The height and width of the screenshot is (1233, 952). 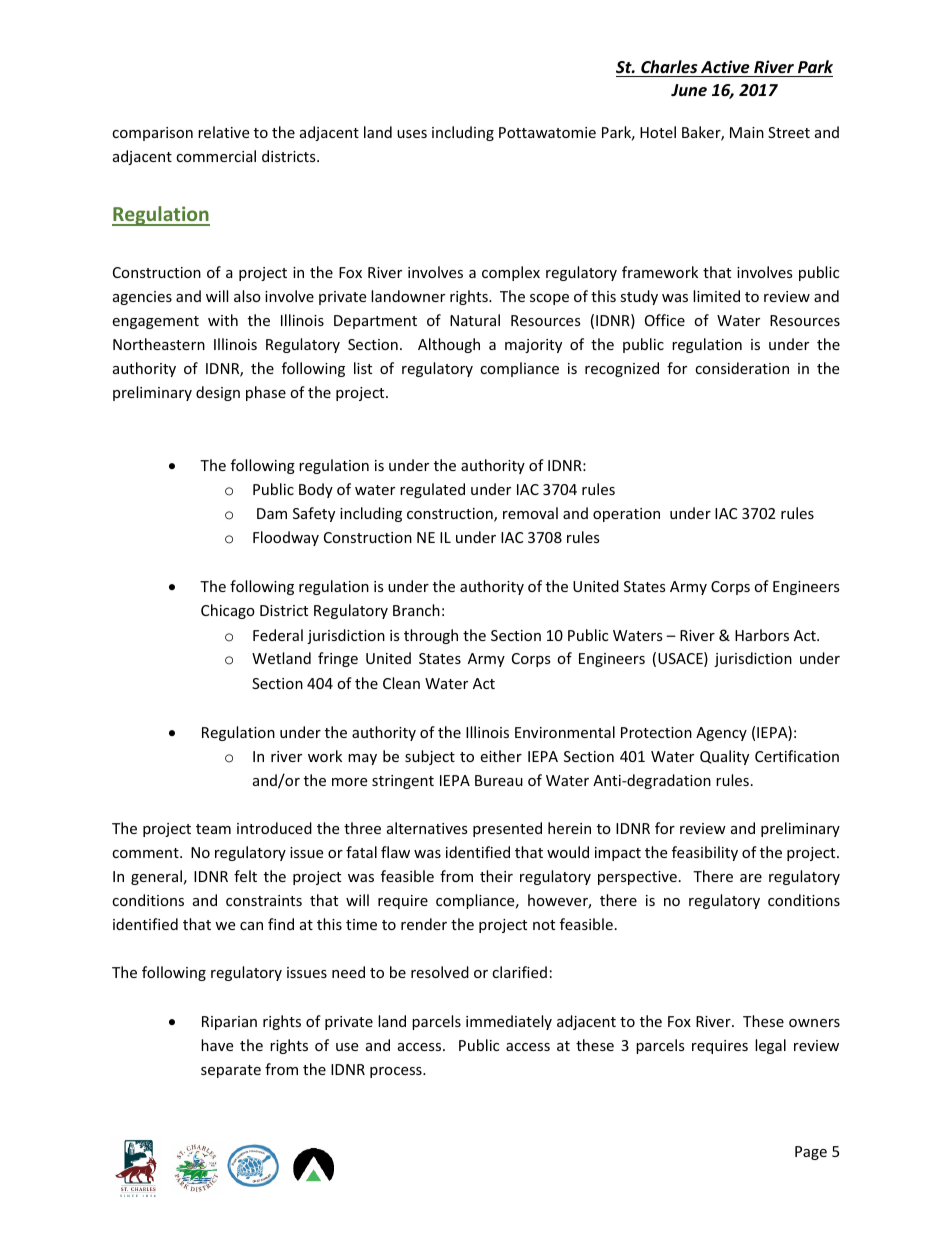 I want to click on Chicago, so click(x=228, y=611).
